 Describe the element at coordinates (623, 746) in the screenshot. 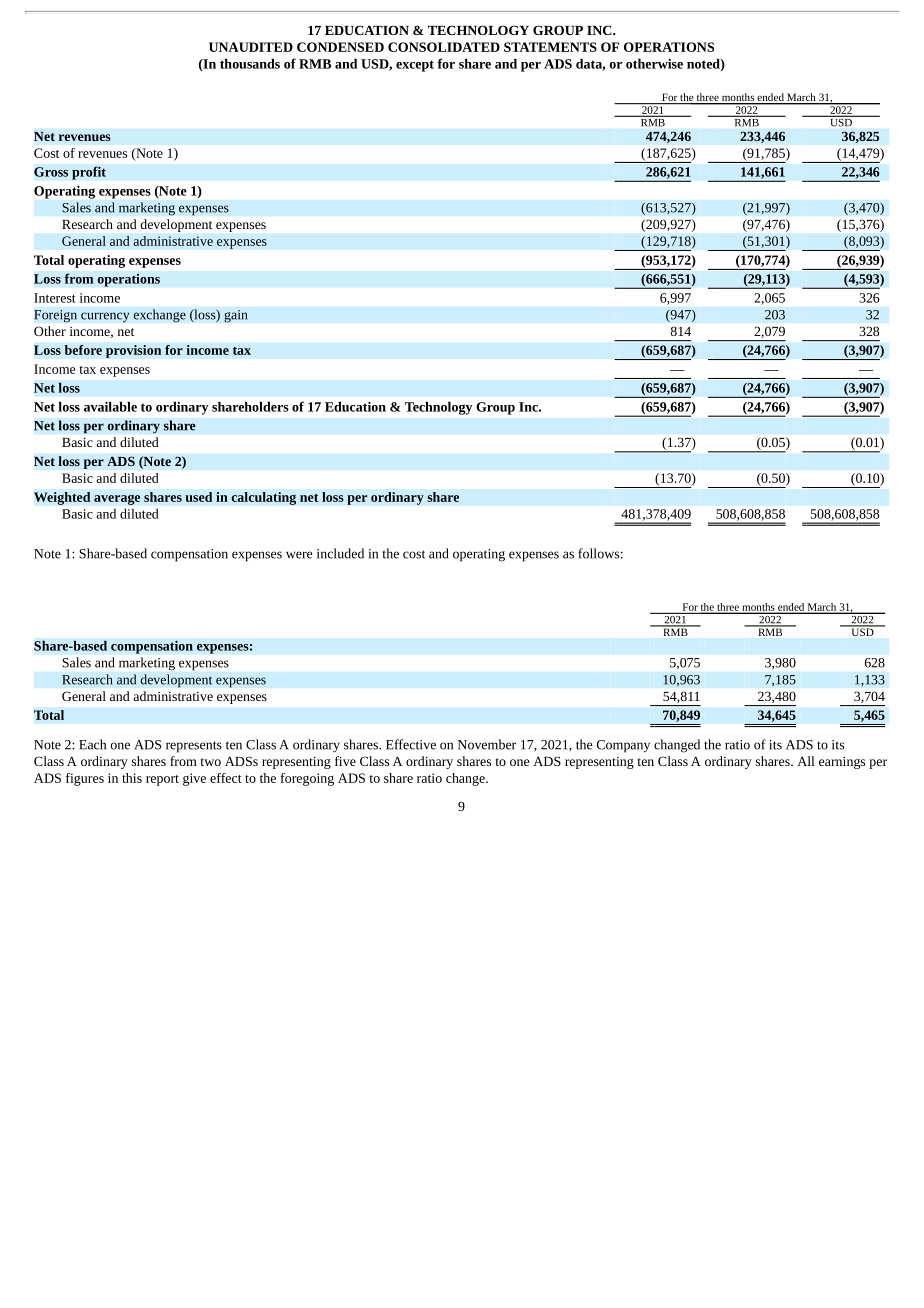

I see `Company` at that location.
